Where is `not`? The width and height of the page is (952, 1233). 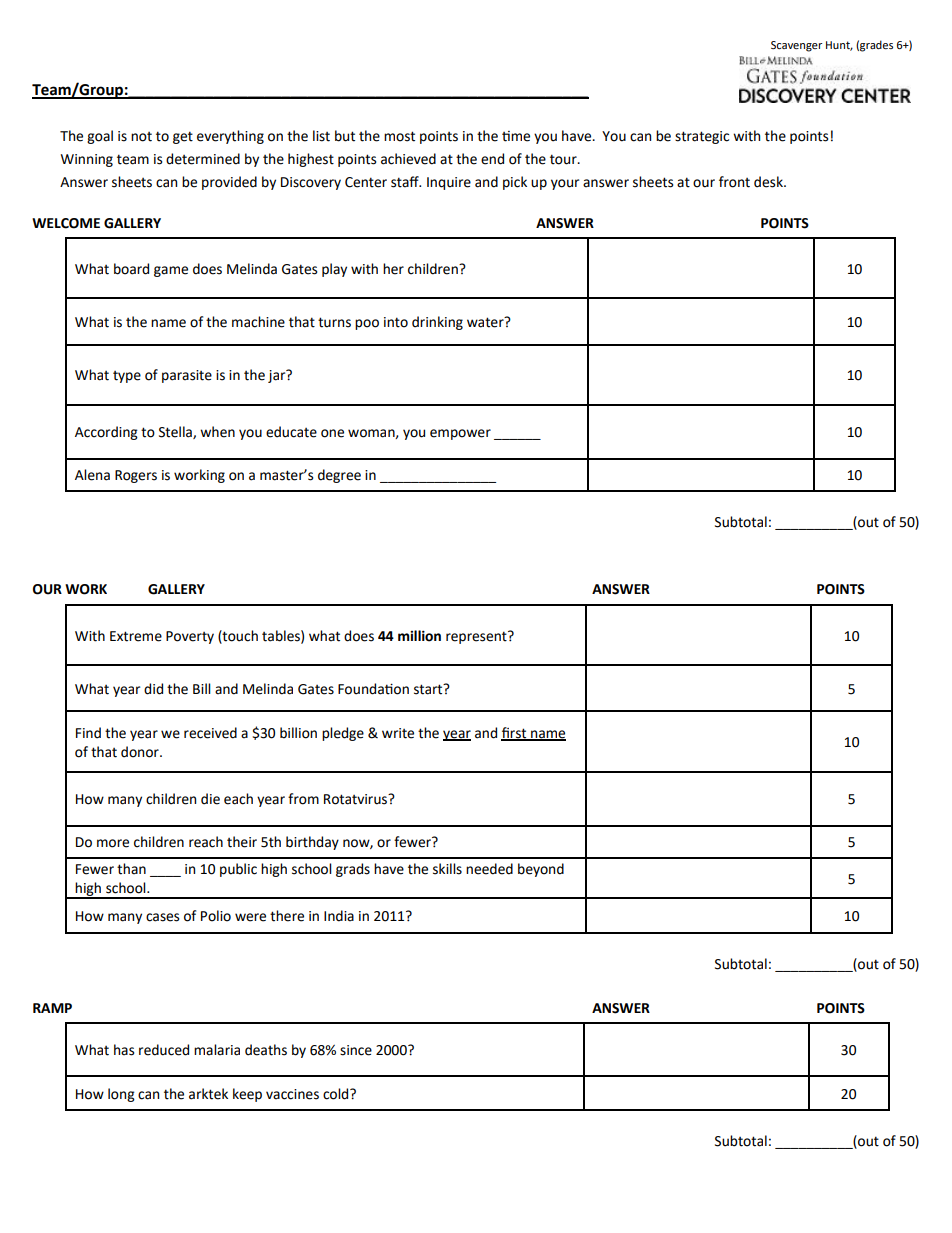 not is located at coordinates (141, 137).
